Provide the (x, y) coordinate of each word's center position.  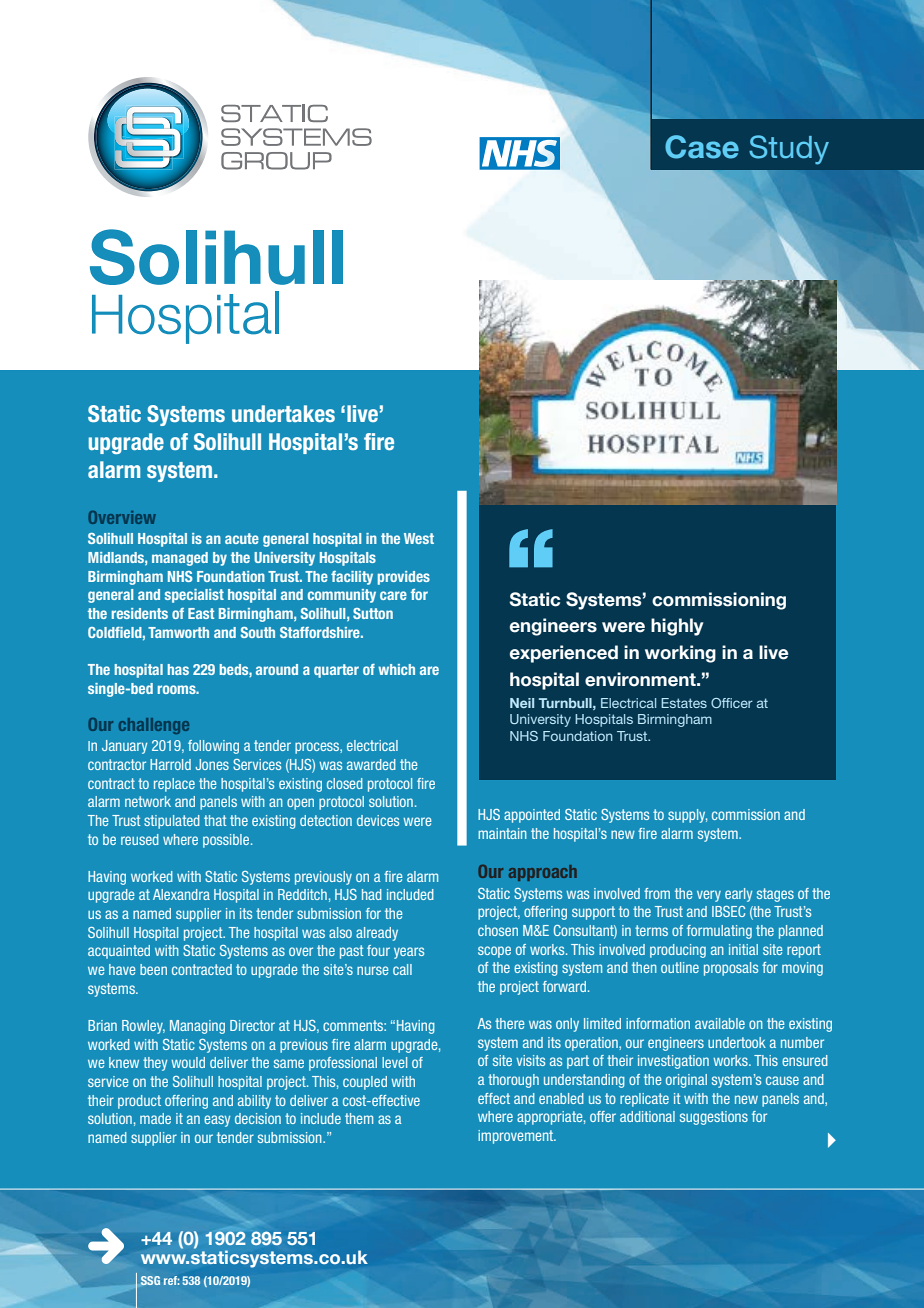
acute (242, 538)
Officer (732, 703)
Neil (522, 703)
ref (171, 1280)
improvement (517, 1137)
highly (677, 627)
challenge (154, 726)
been (153, 969)
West (419, 538)
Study (789, 150)
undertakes (283, 413)
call (402, 969)
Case (702, 147)
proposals (731, 969)
